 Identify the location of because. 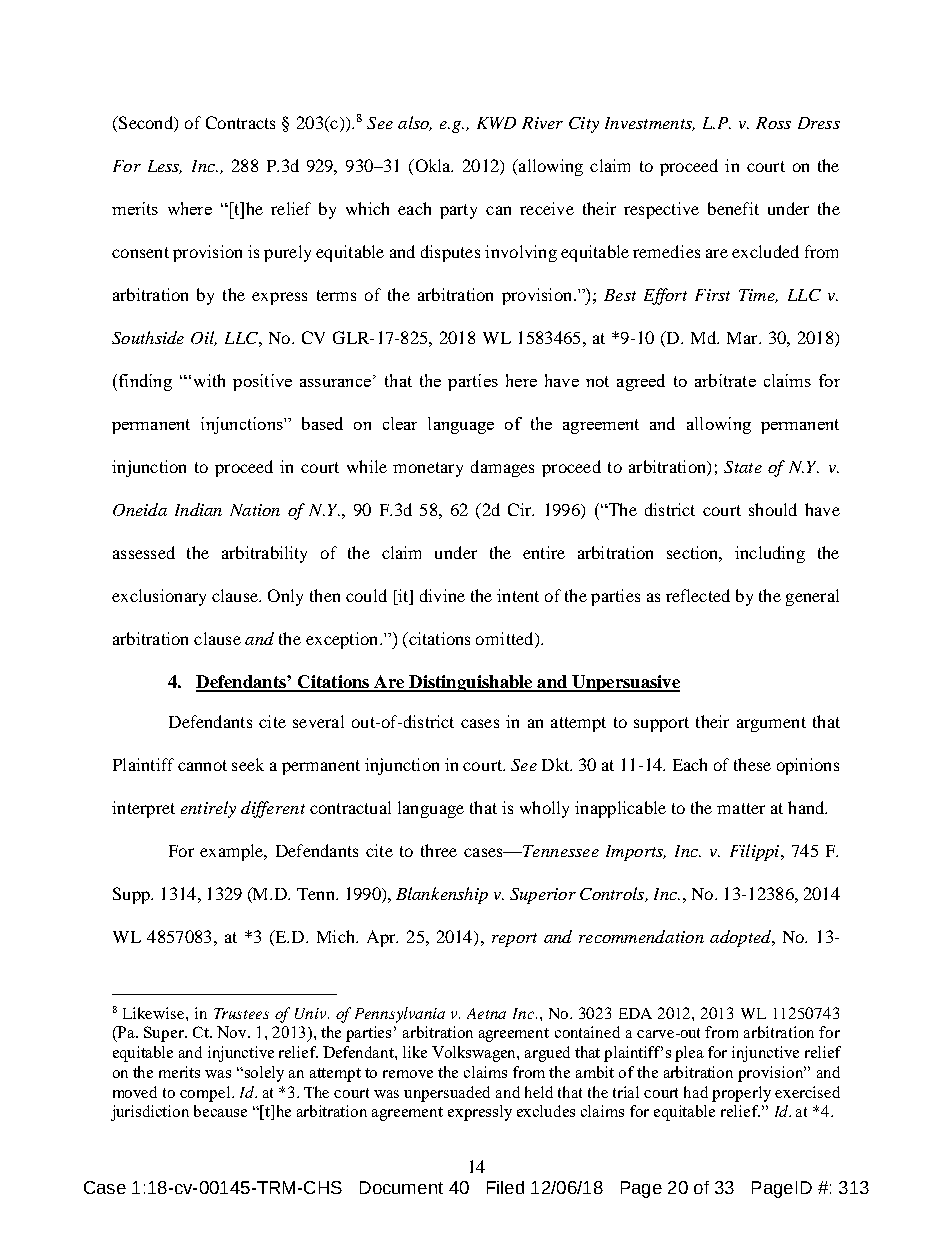
(220, 1111).
